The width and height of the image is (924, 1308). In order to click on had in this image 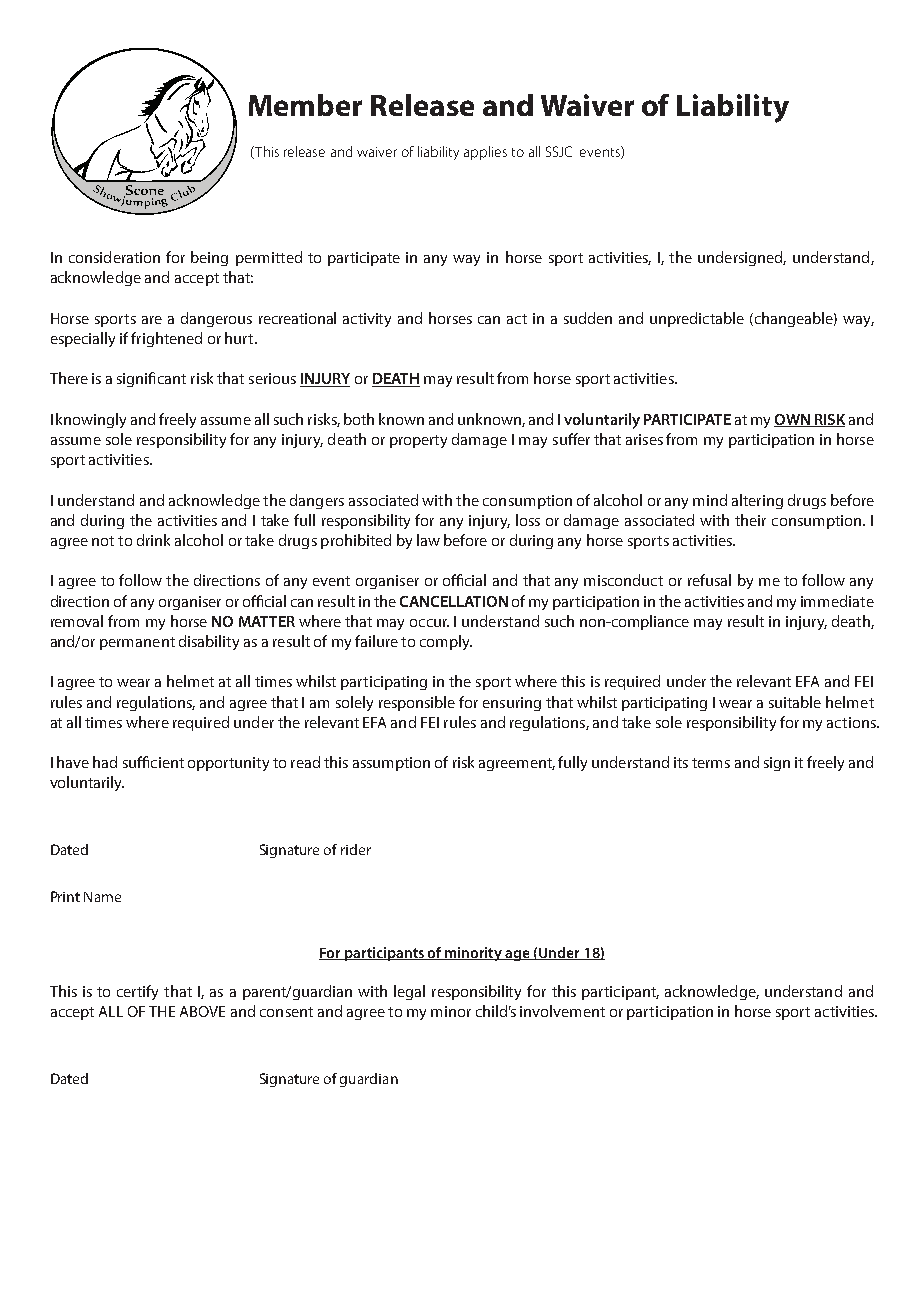, I will do `click(105, 762)`.
